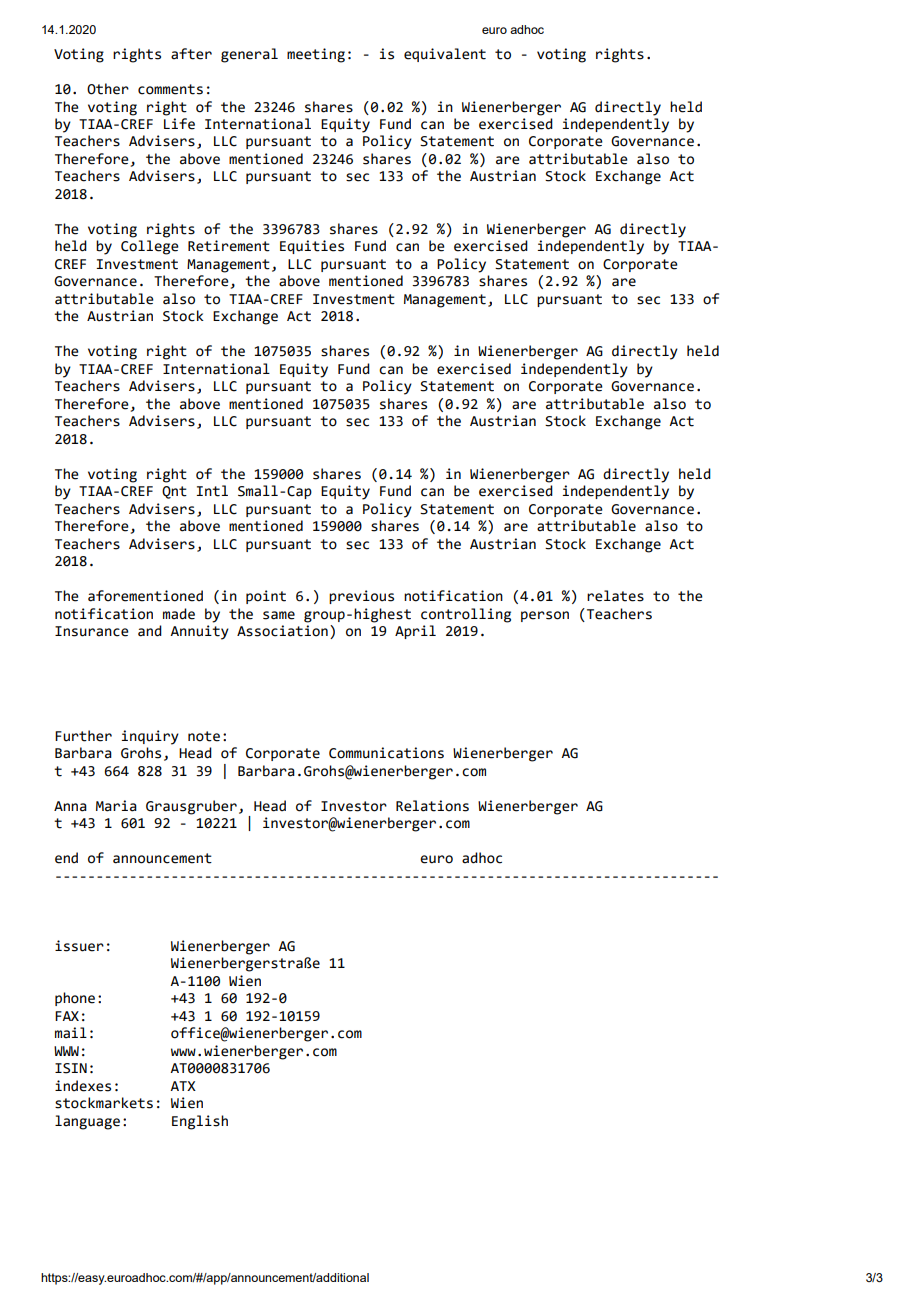 This screenshot has width=924, height=1308. I want to click on previous, so click(361, 597).
